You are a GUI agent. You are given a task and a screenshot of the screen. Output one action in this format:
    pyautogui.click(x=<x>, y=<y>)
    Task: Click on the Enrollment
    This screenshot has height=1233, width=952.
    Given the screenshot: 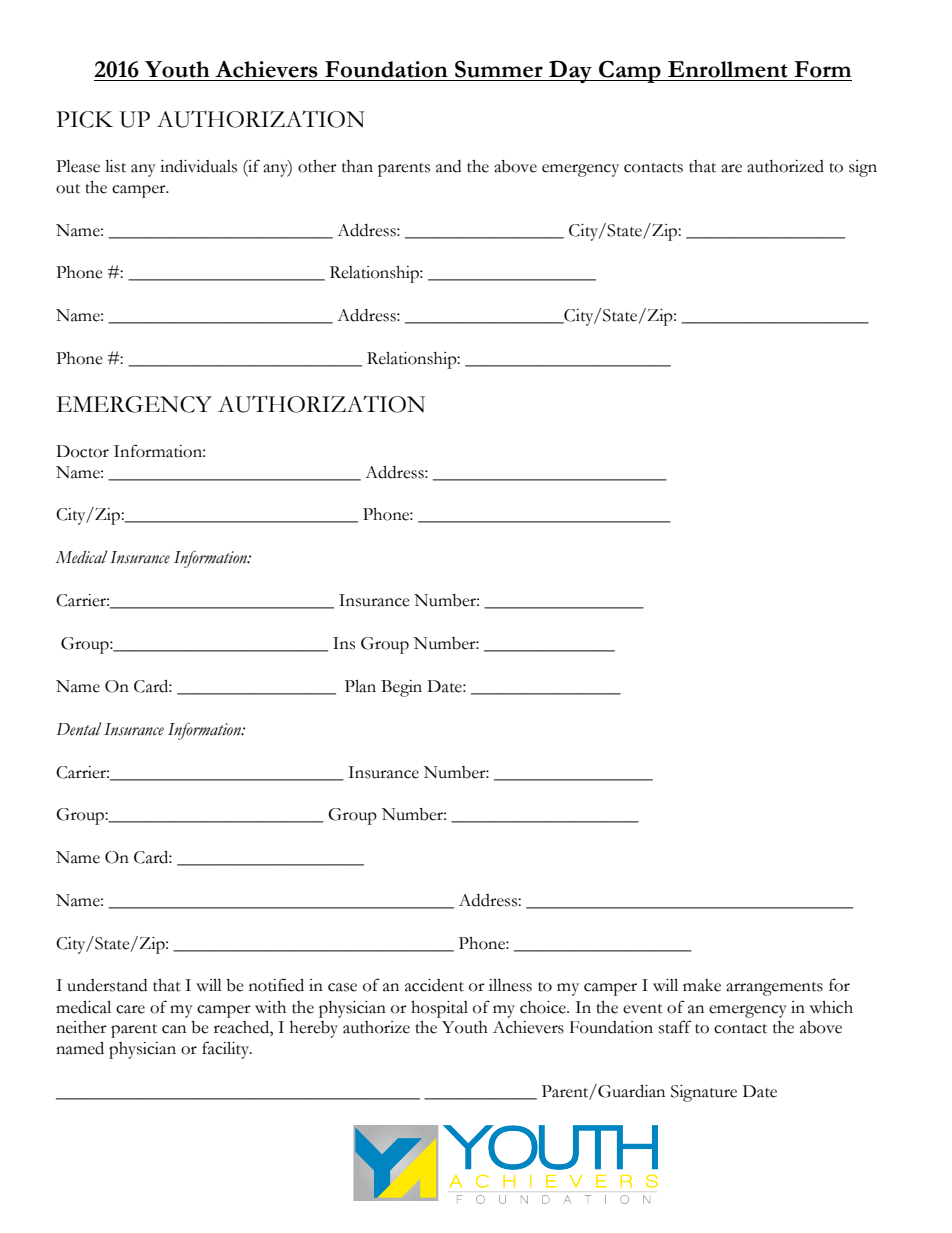 What is the action you would take?
    pyautogui.click(x=728, y=69)
